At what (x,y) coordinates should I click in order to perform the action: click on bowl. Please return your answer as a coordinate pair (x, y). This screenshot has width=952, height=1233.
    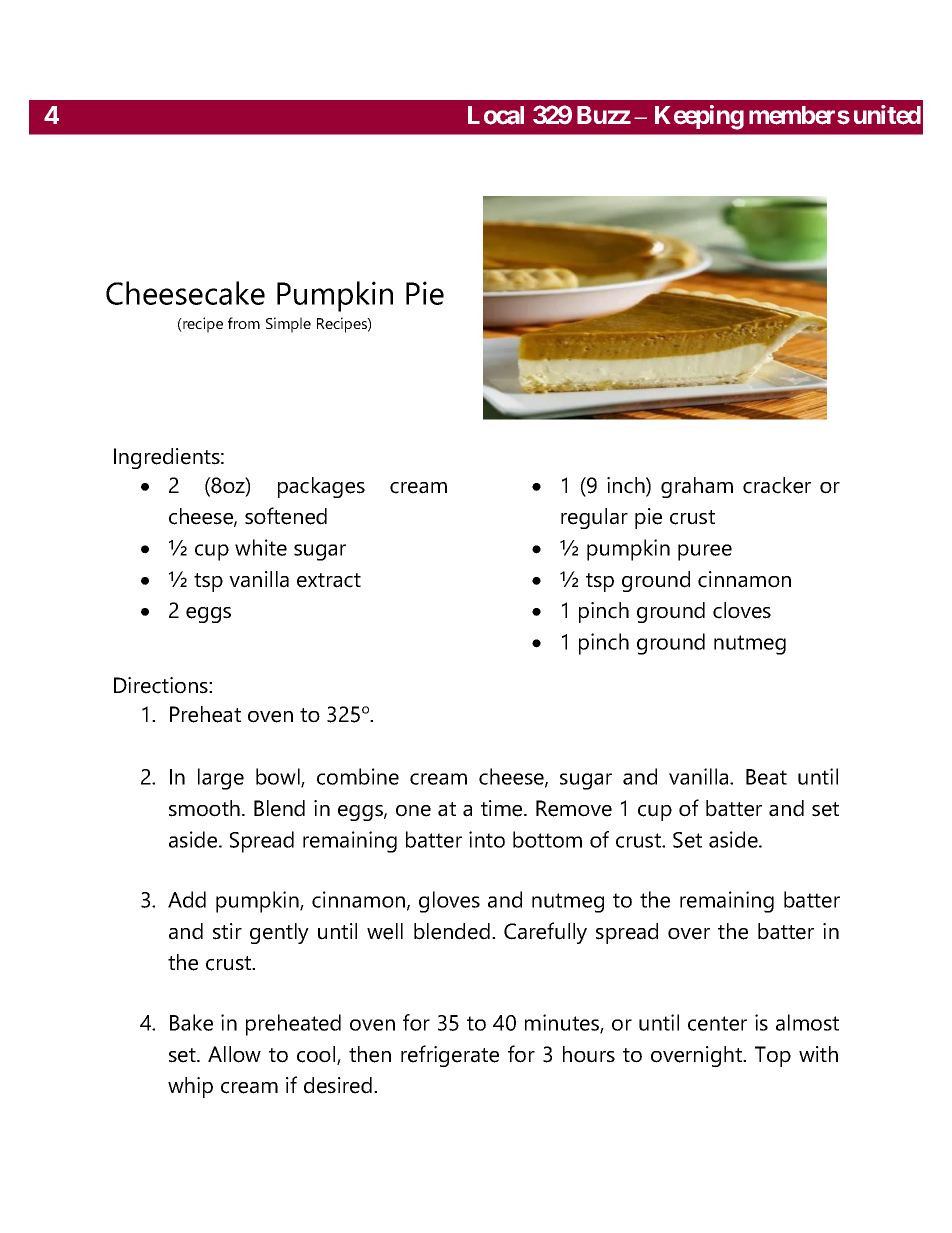
    Looking at the image, I should click on (279, 778).
